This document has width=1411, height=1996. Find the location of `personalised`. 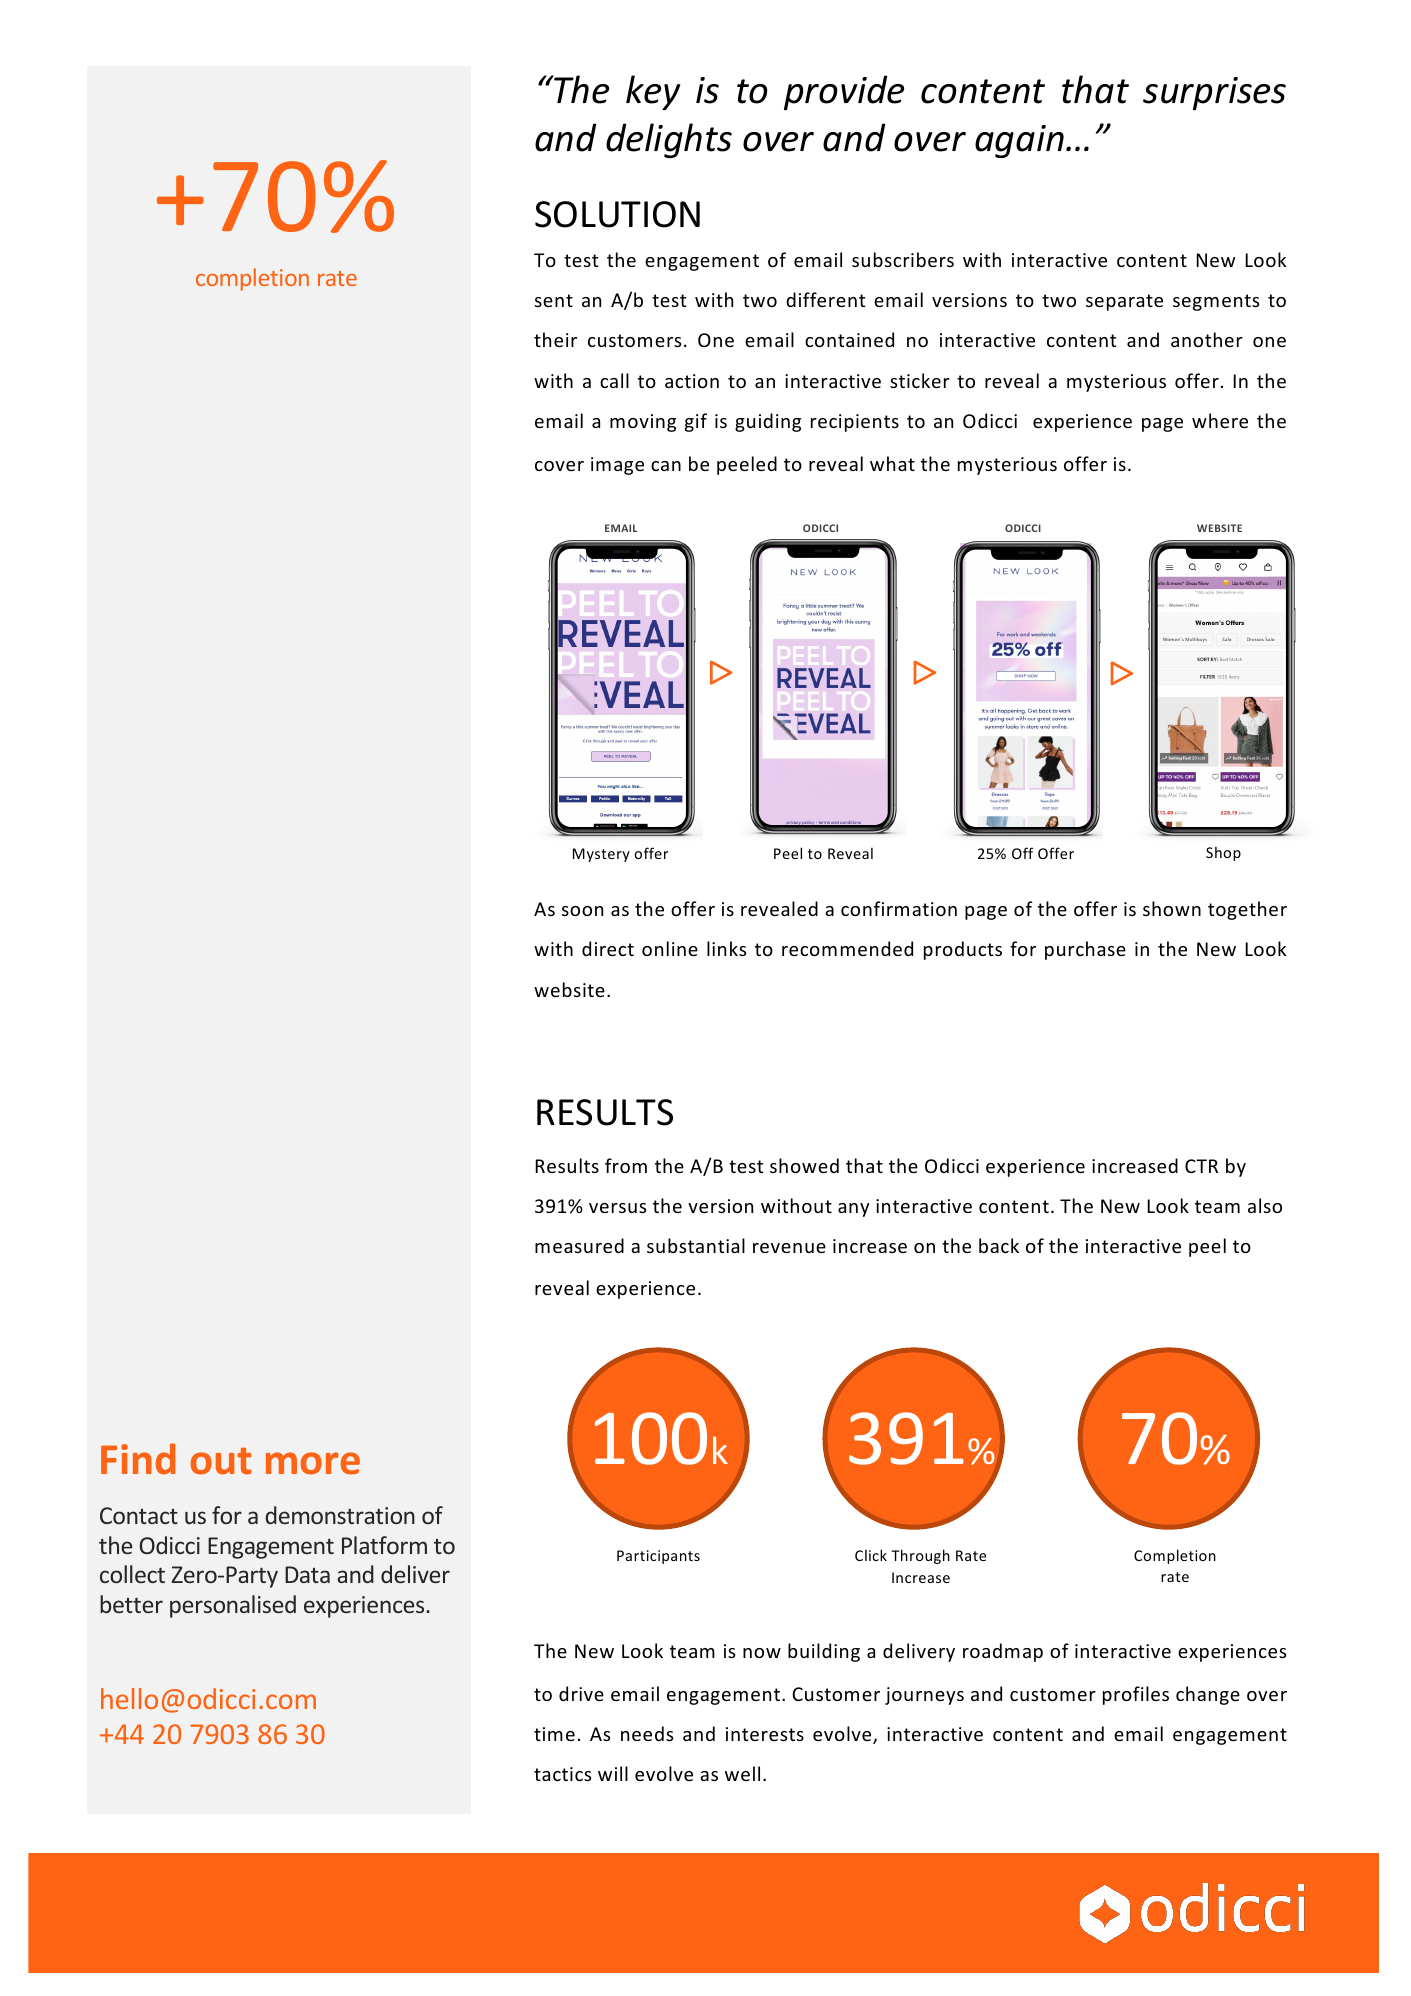

personalised is located at coordinates (233, 1606).
